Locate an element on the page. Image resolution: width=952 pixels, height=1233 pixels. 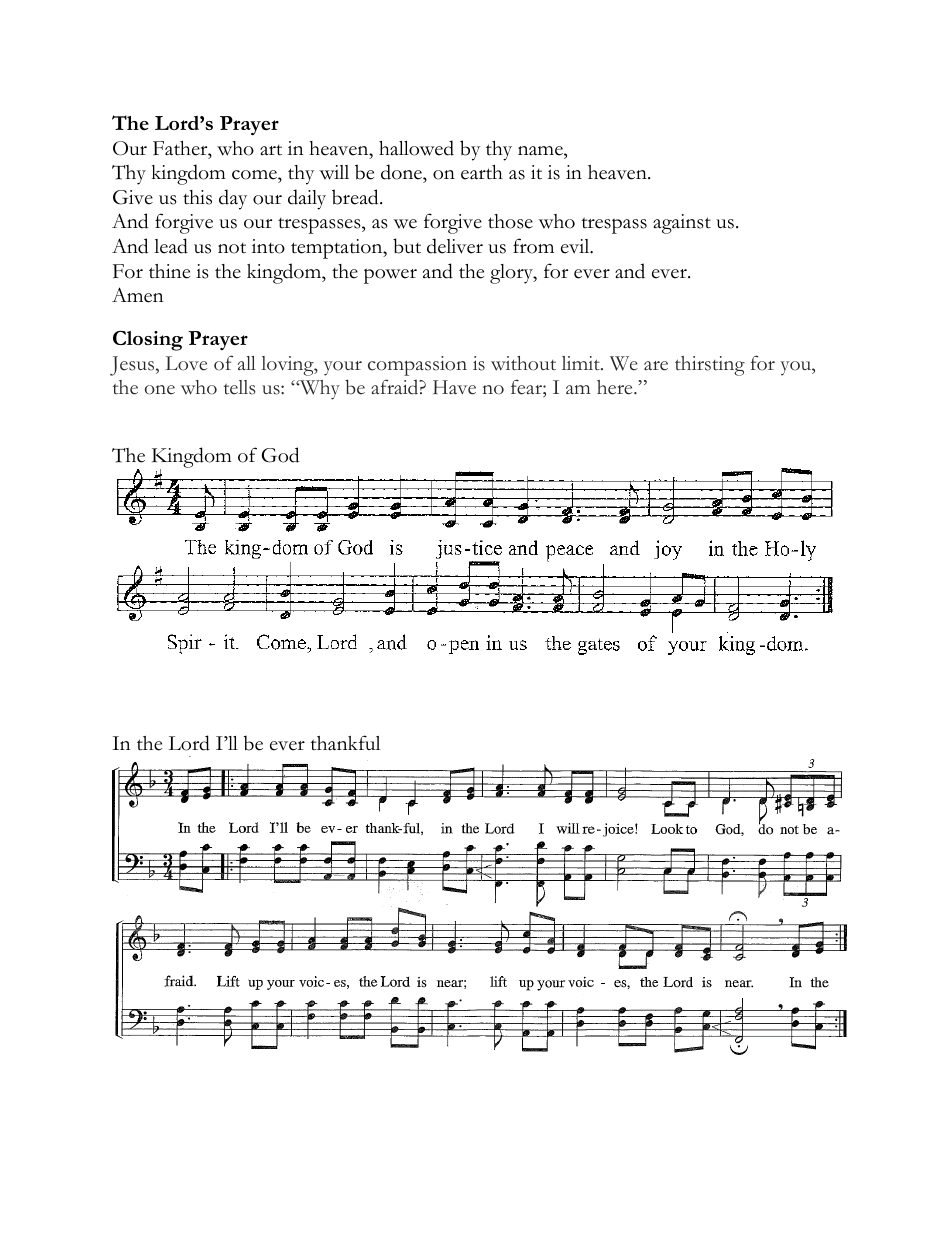
come is located at coordinates (255, 176).
